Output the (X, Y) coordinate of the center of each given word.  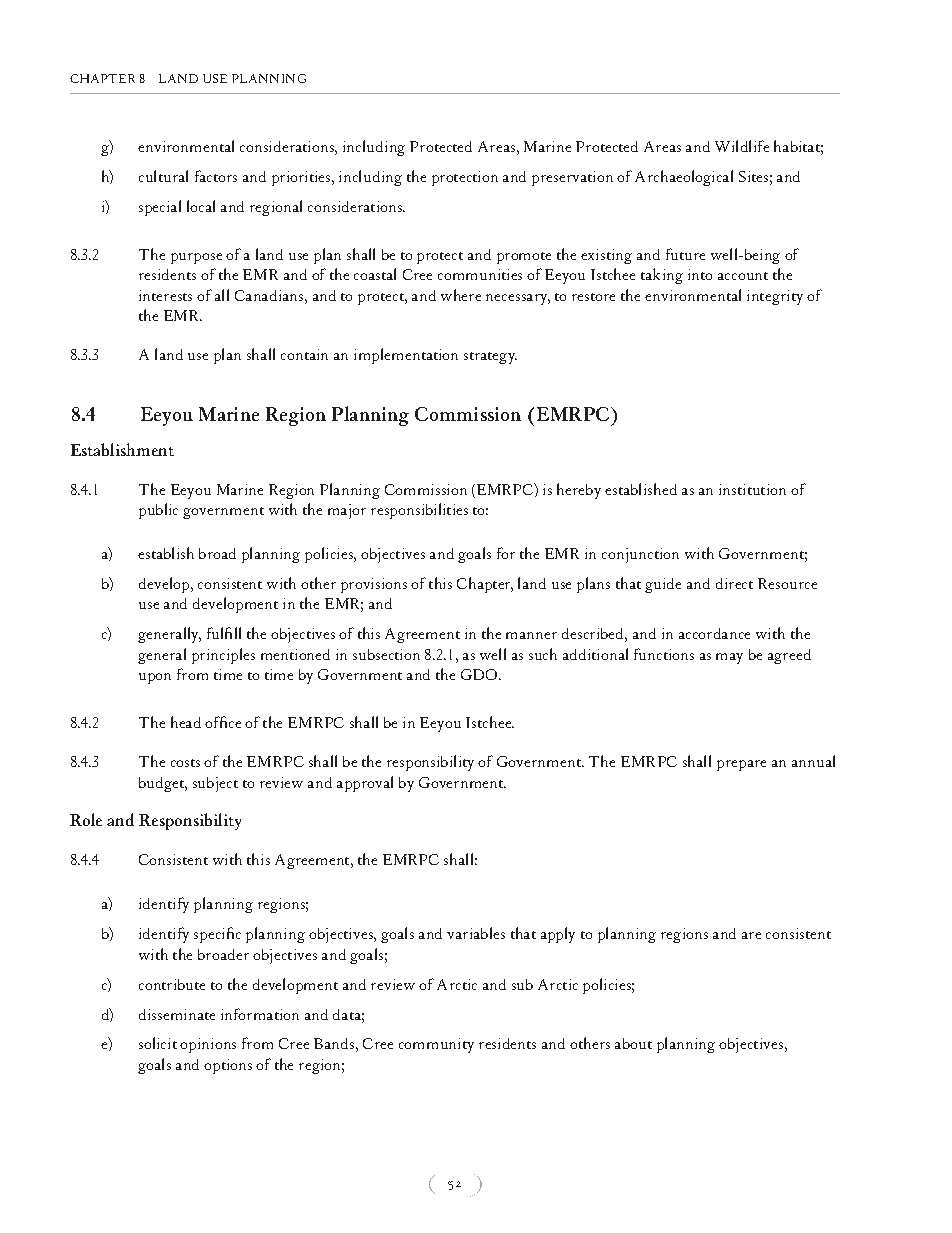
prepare (741, 765)
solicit (158, 1043)
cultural (163, 176)
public (158, 511)
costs (185, 763)
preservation (572, 178)
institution (752, 489)
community (436, 1045)
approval (365, 784)
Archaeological (684, 178)
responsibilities (419, 511)
